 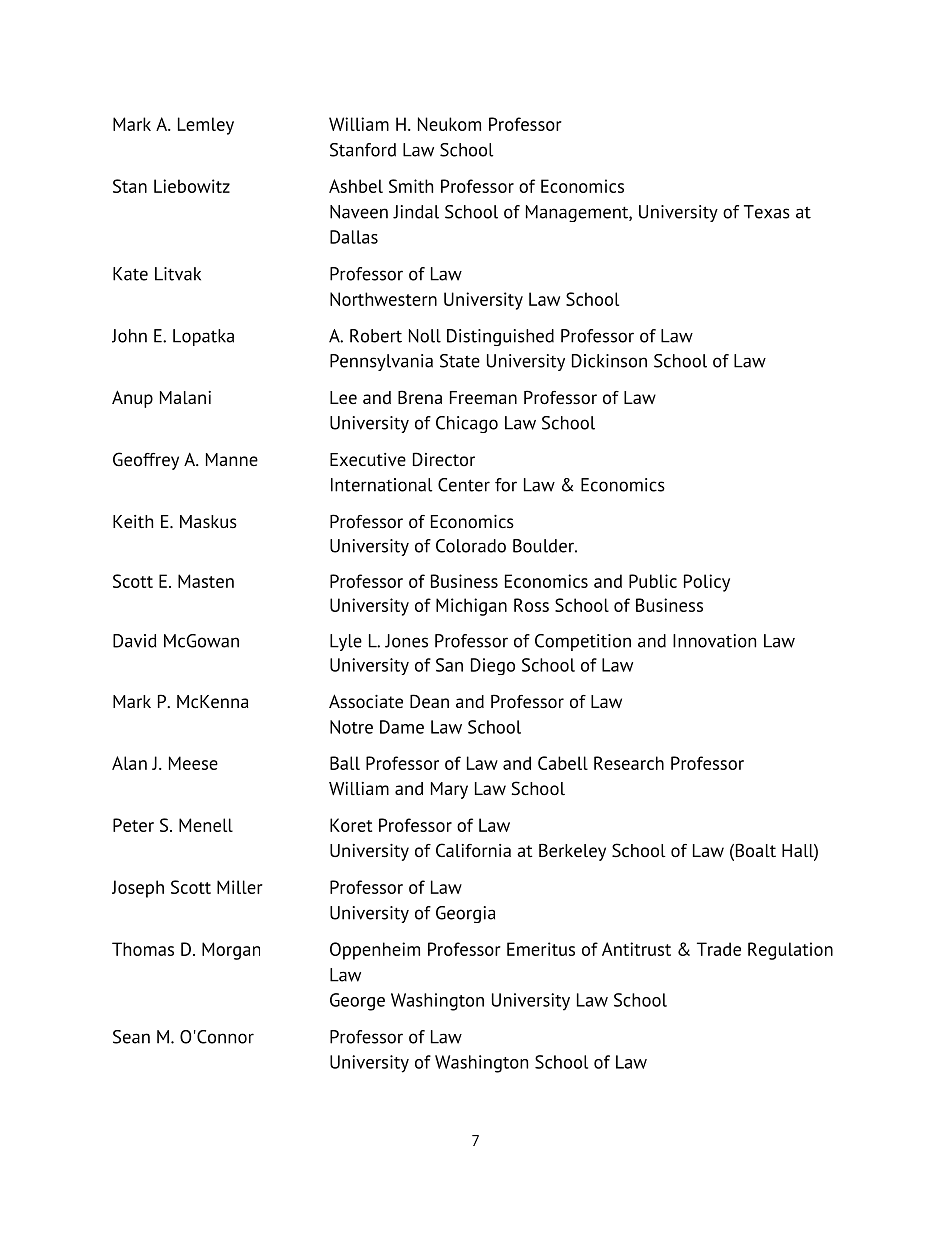 What do you see at coordinates (416, 212) in the image?
I see `Jindal` at bounding box center [416, 212].
